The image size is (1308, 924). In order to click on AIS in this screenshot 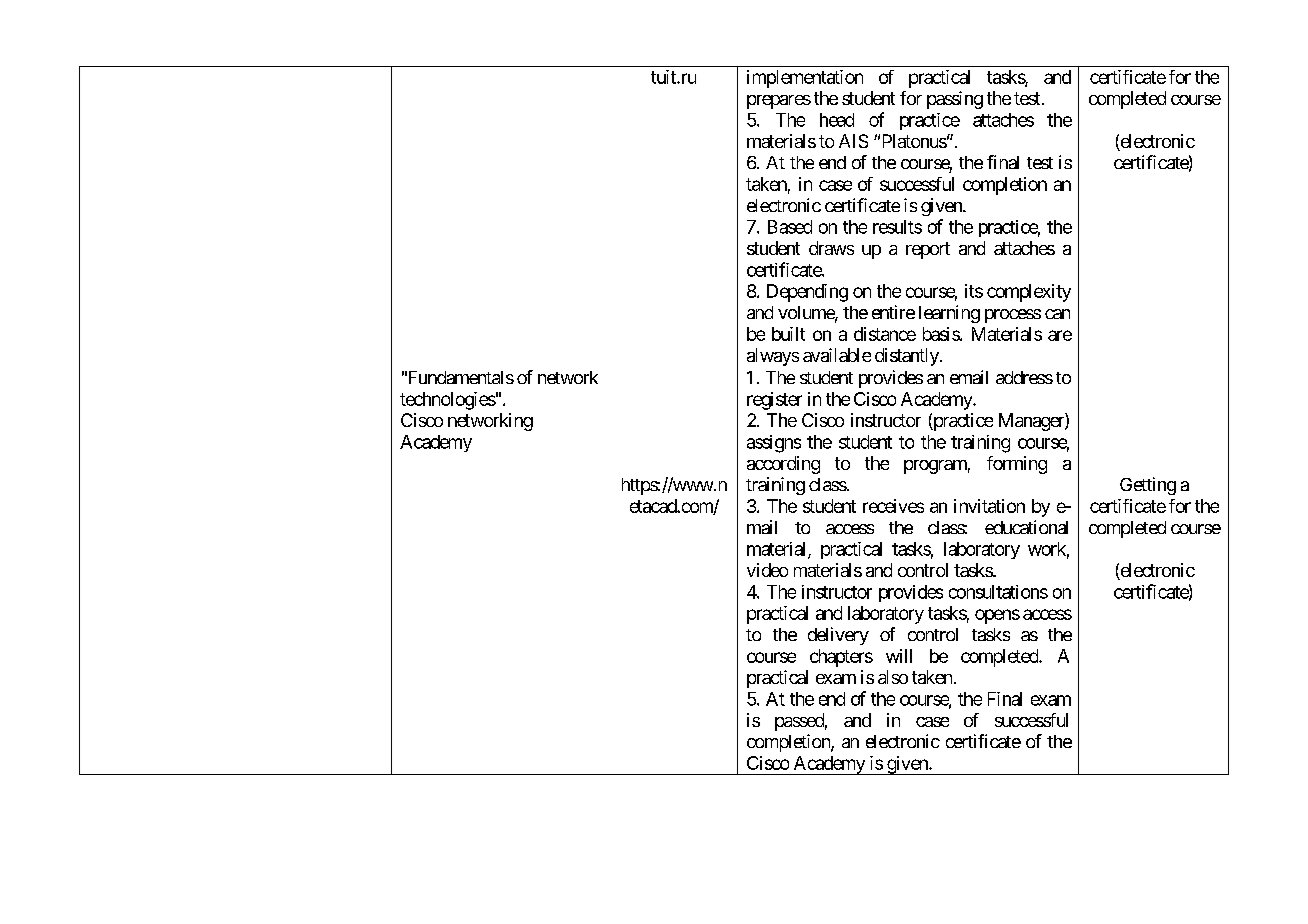, I will do `click(853, 141)`.
